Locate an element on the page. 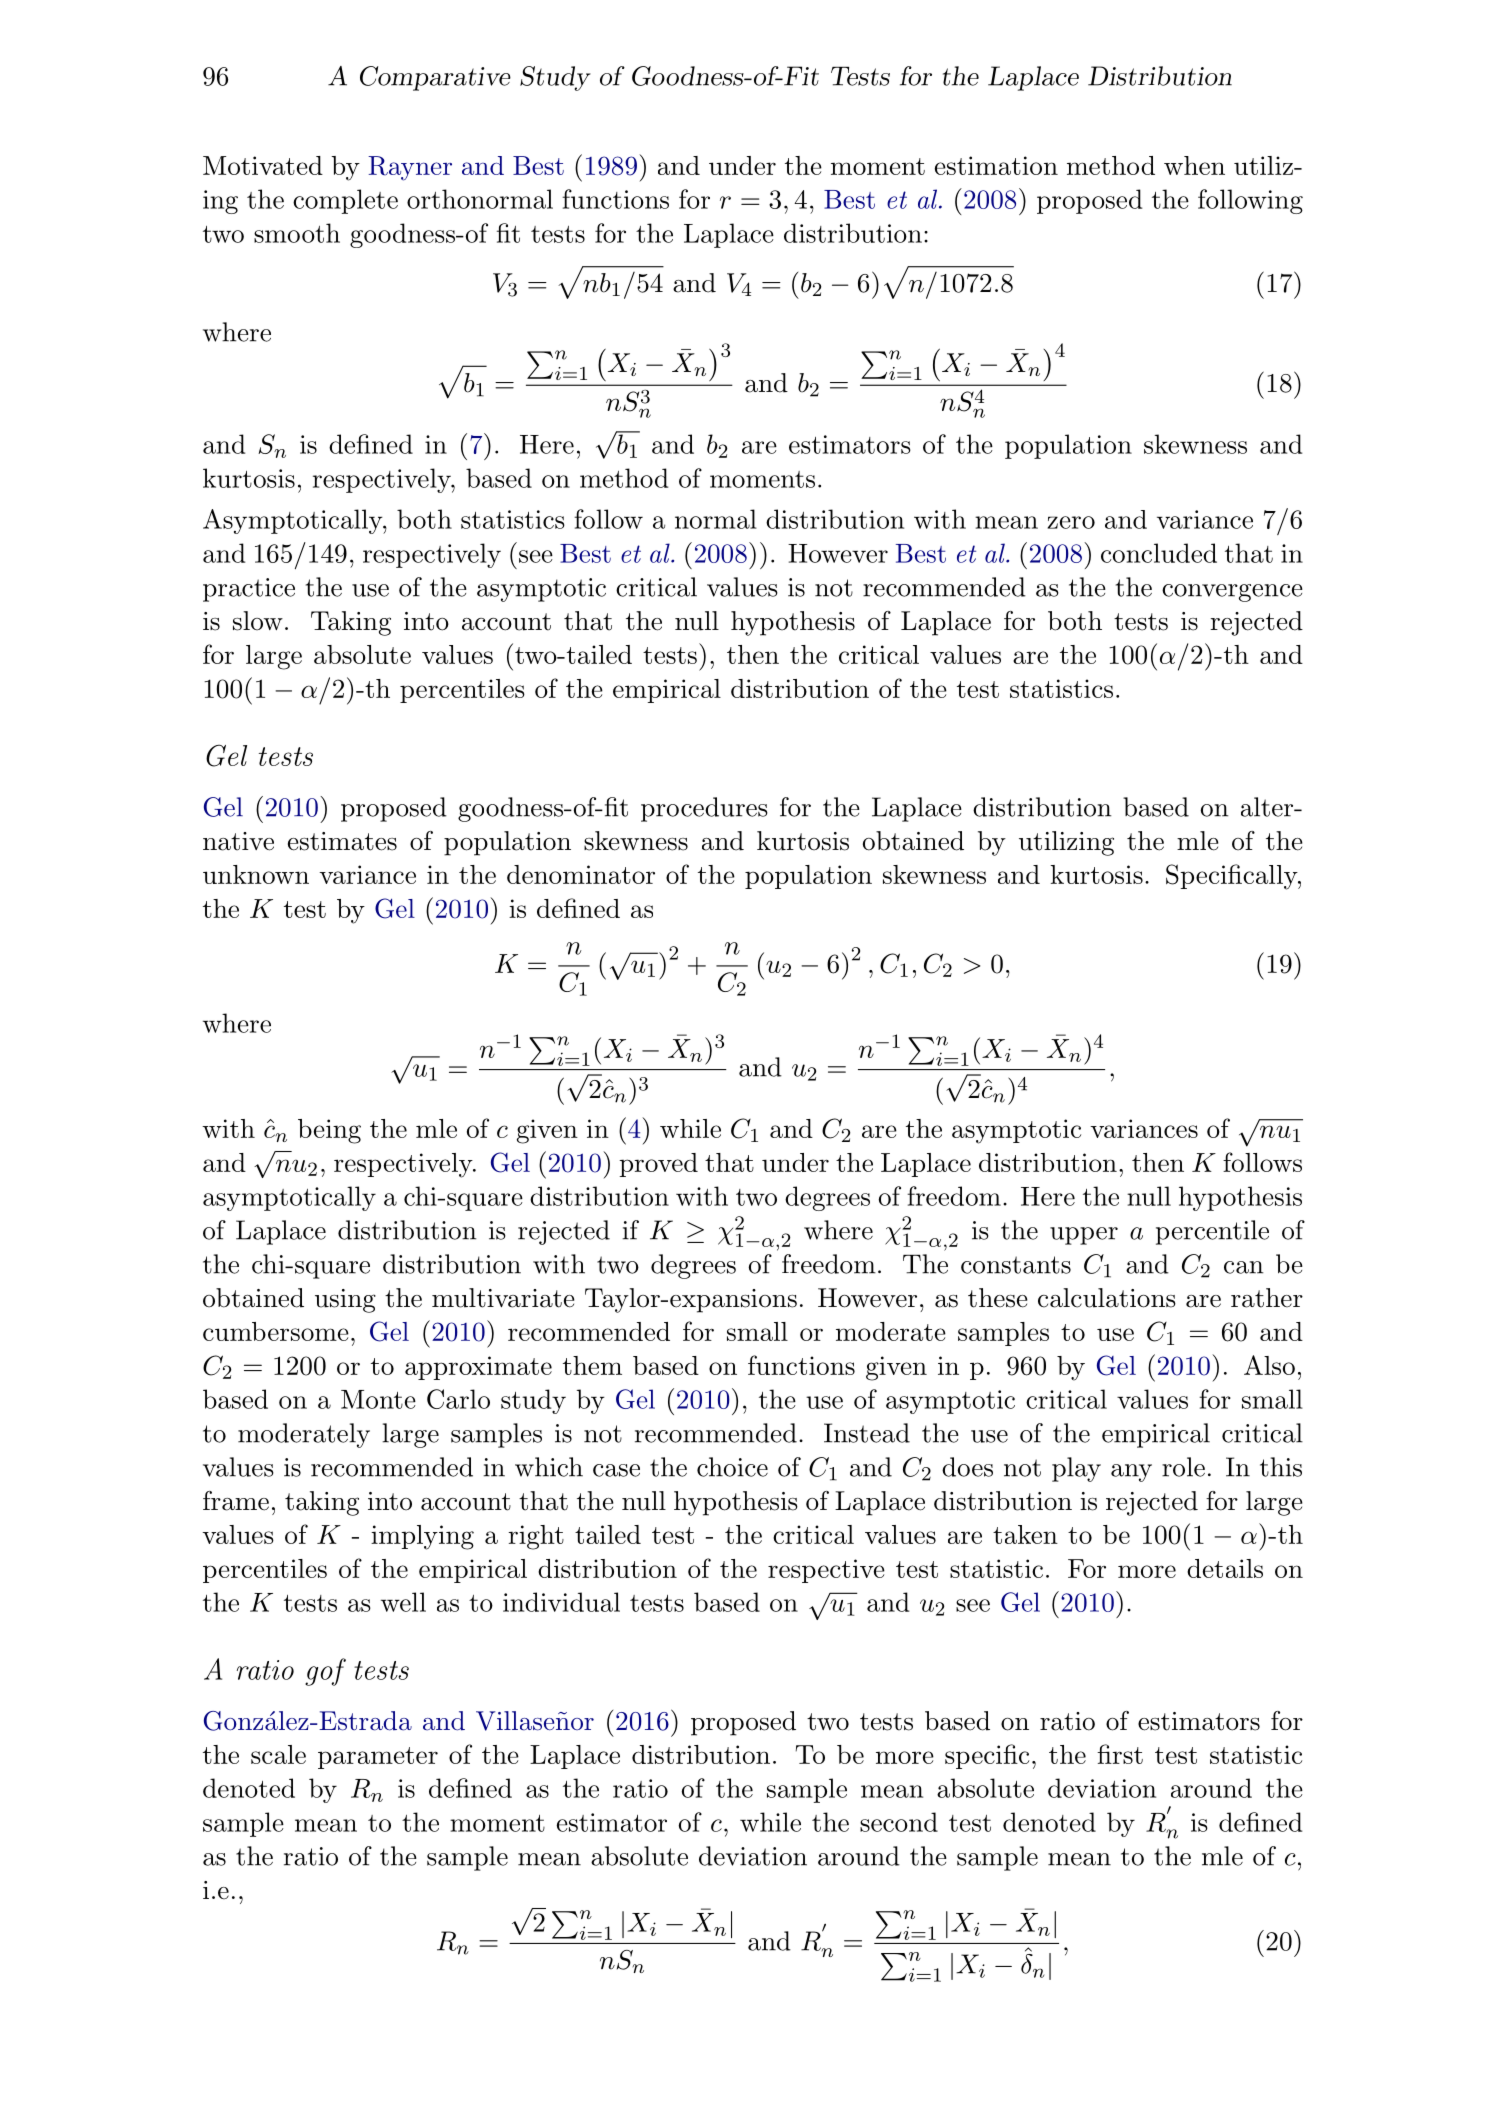 The height and width of the page is (2102, 1486). estimation is located at coordinates (996, 165).
